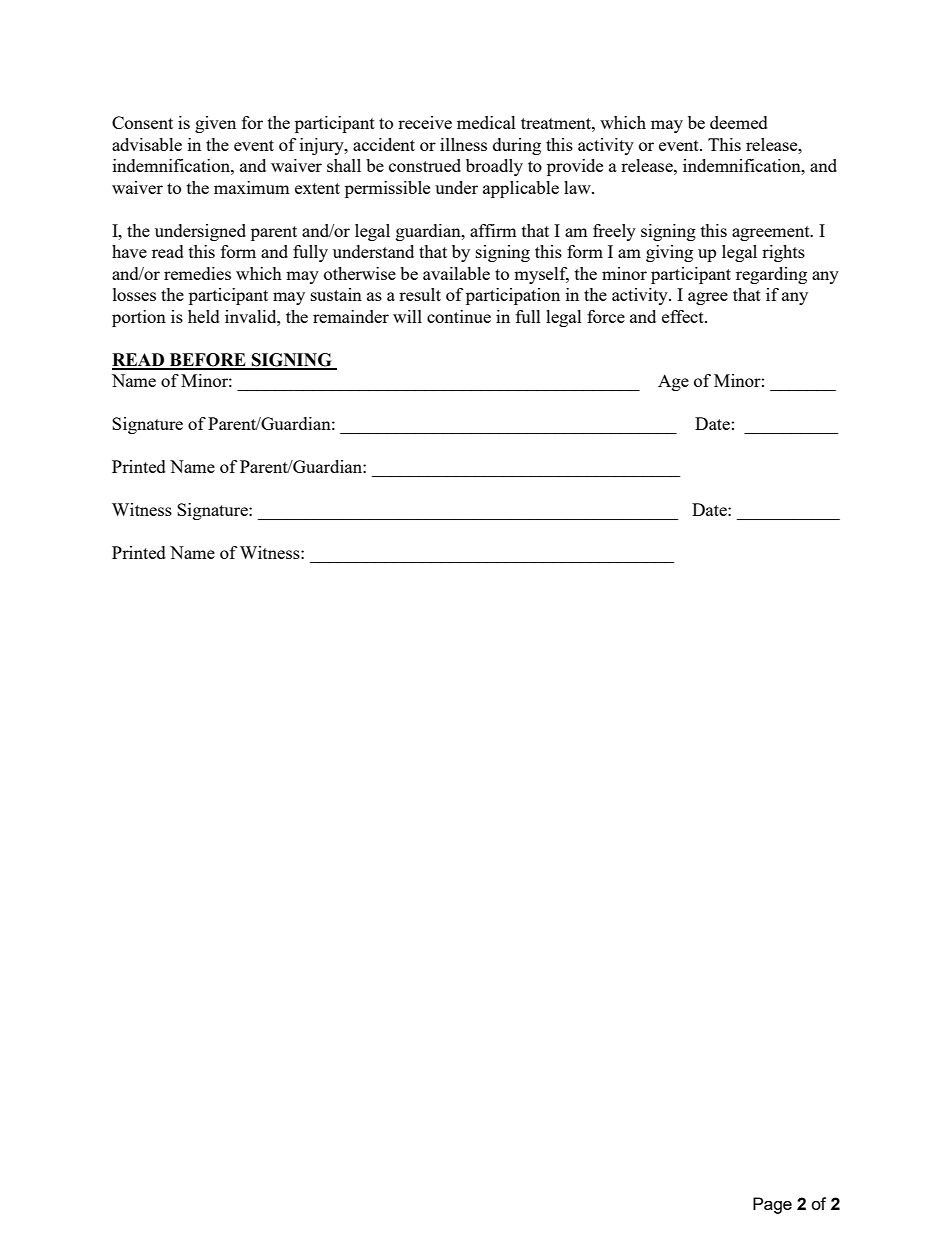 This document has height=1233, width=952. I want to click on effect, so click(684, 316).
